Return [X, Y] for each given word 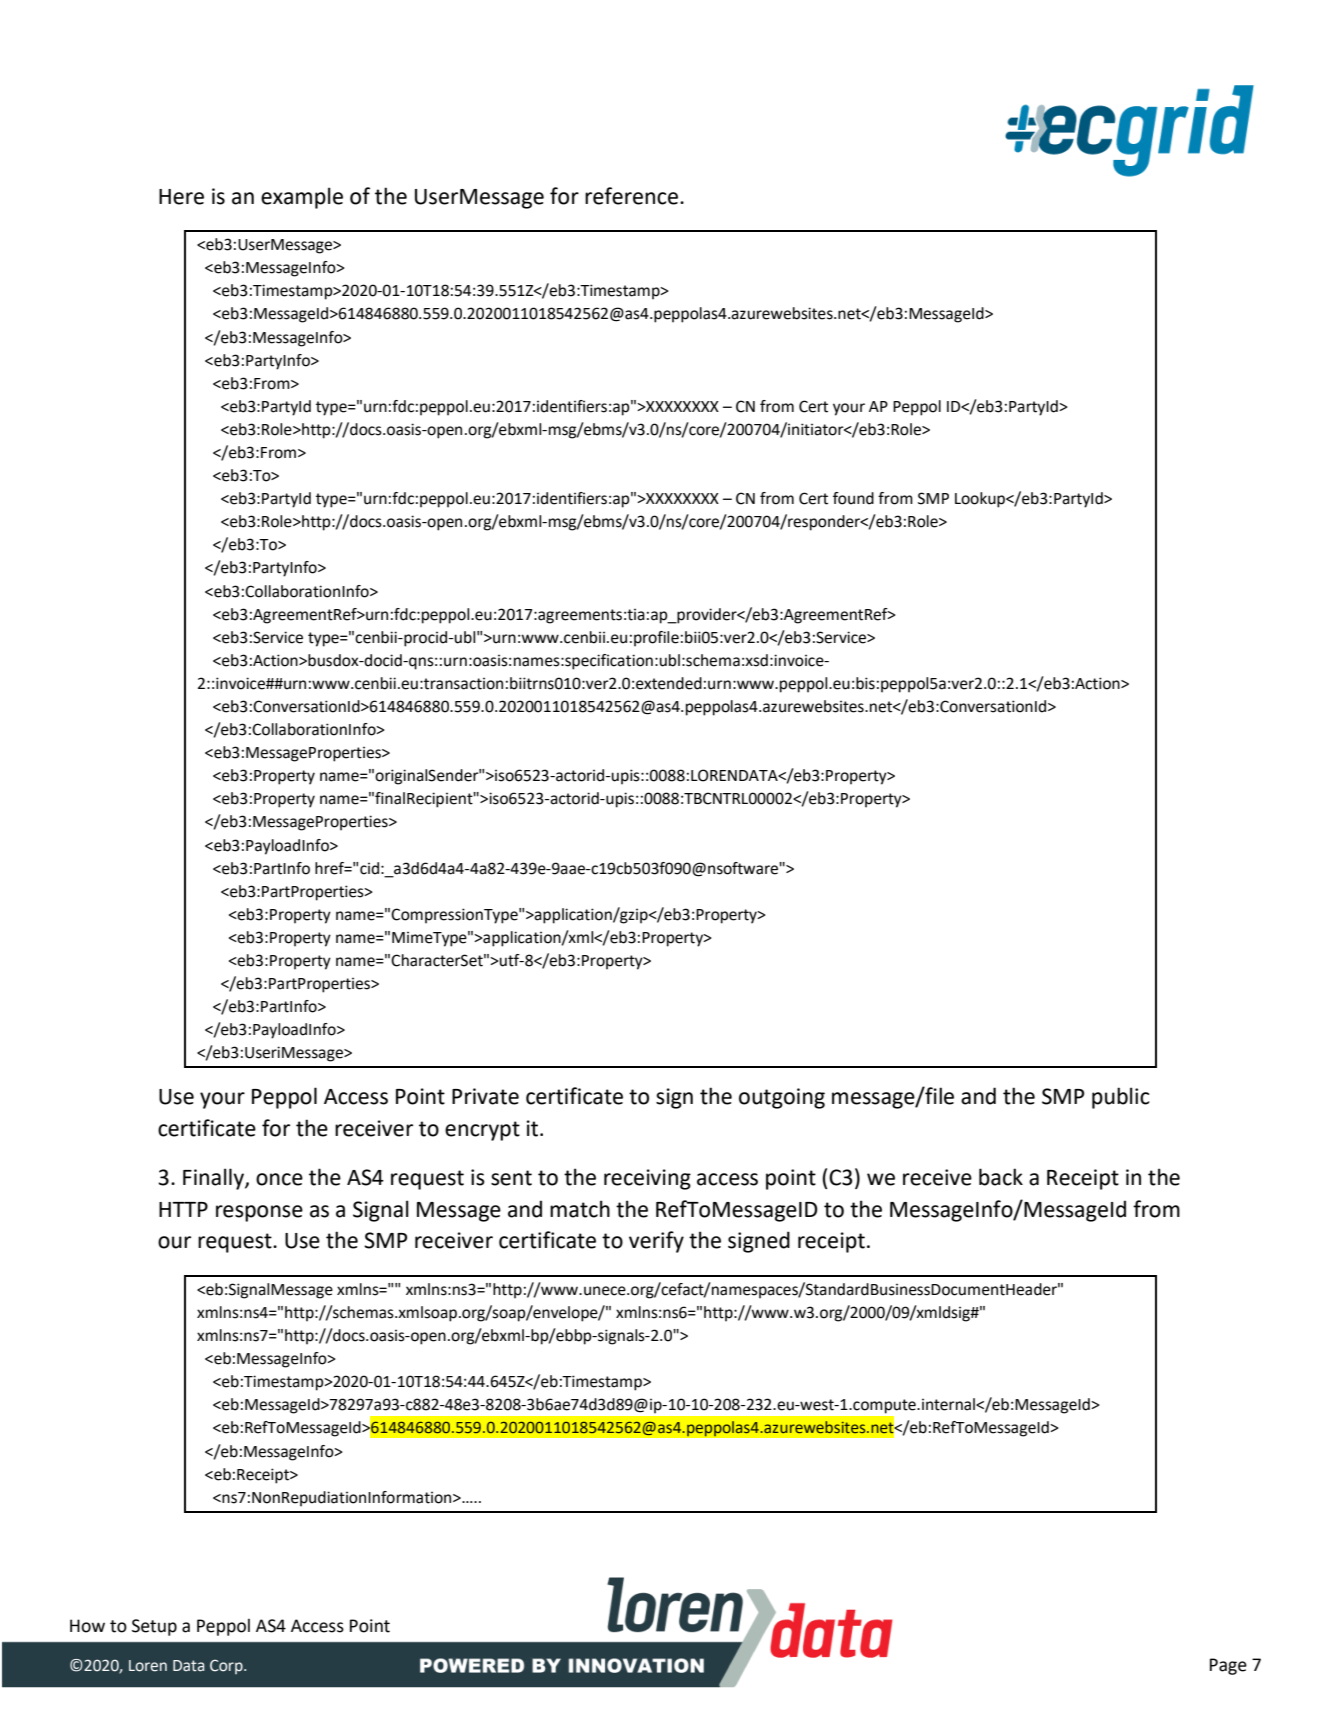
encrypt [482, 1131]
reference [631, 196]
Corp [227, 1666]
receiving [647, 1179]
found [853, 498]
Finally [214, 1179]
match [580, 1209]
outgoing [782, 1098]
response [259, 1213]
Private [485, 1096]
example [302, 198]
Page [1228, 1666]
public [1120, 1098]
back [1001, 1177]
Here [181, 197]
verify [656, 1242]
